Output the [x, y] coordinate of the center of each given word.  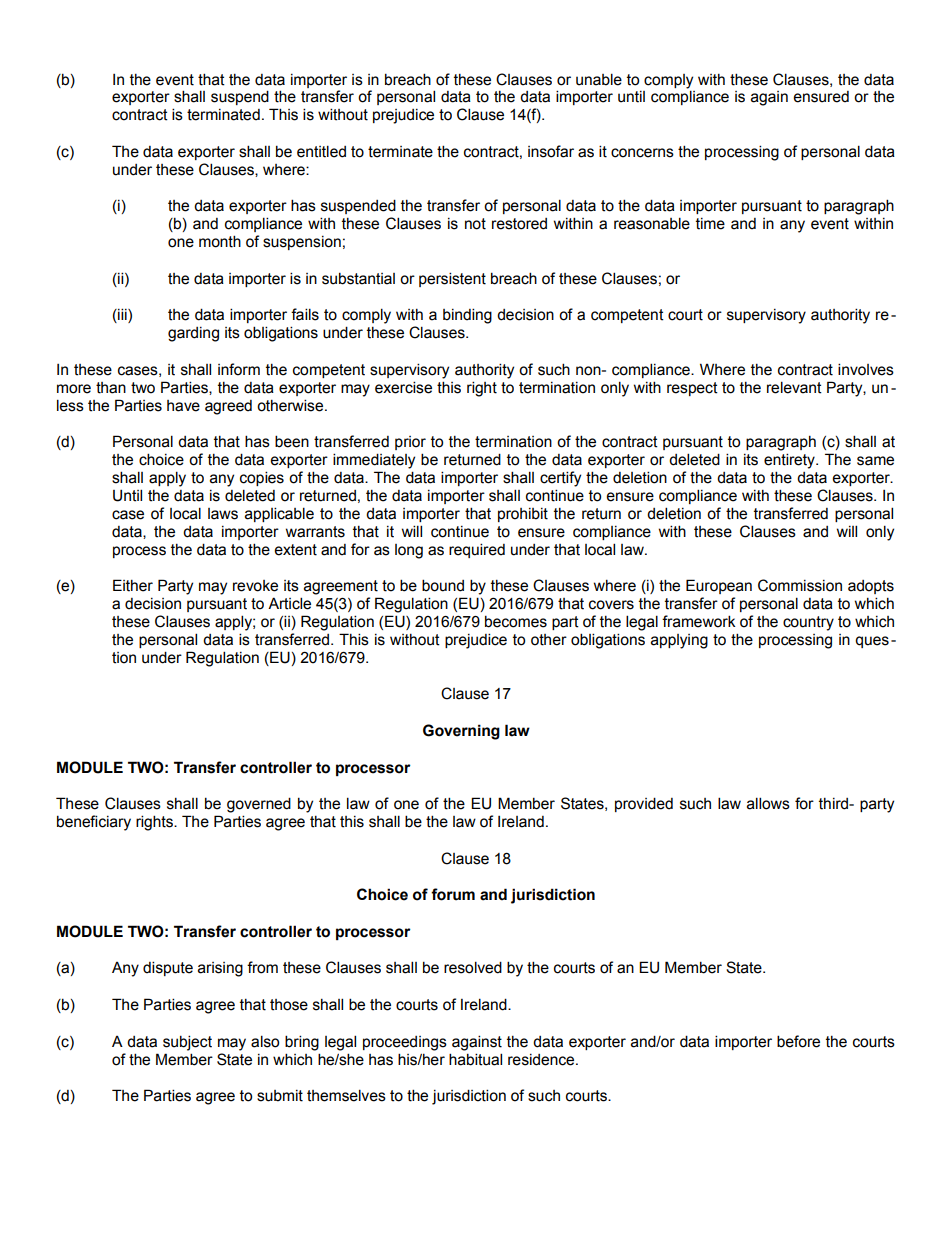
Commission [800, 585]
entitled [321, 151]
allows [768, 803]
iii [122, 315]
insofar [551, 151]
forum [453, 894]
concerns [642, 153]
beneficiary [94, 823]
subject [187, 1043]
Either [133, 585]
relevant [794, 387]
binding [467, 316]
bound [443, 585]
